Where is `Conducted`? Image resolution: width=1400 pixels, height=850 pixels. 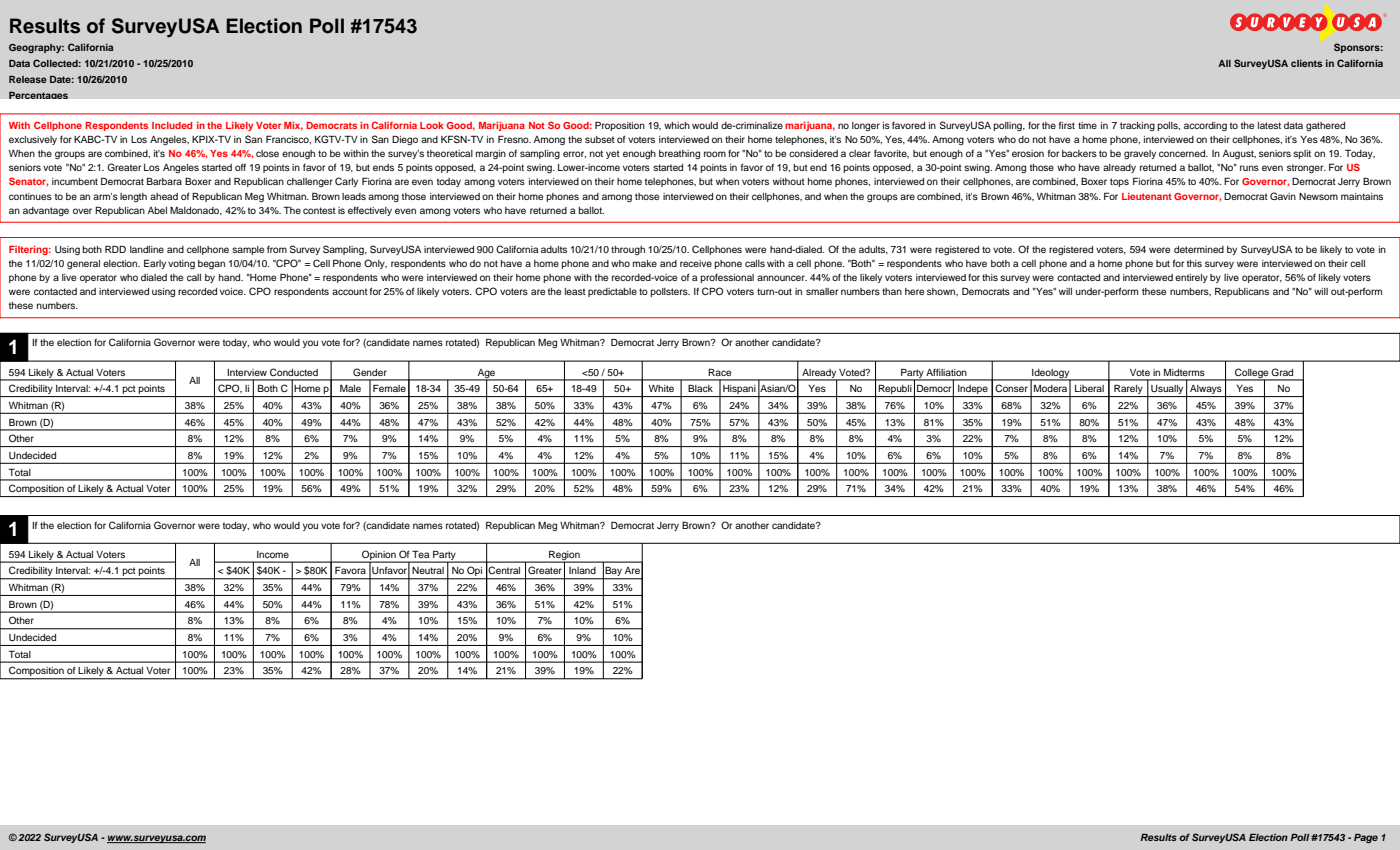
Conducted is located at coordinates (294, 372).
